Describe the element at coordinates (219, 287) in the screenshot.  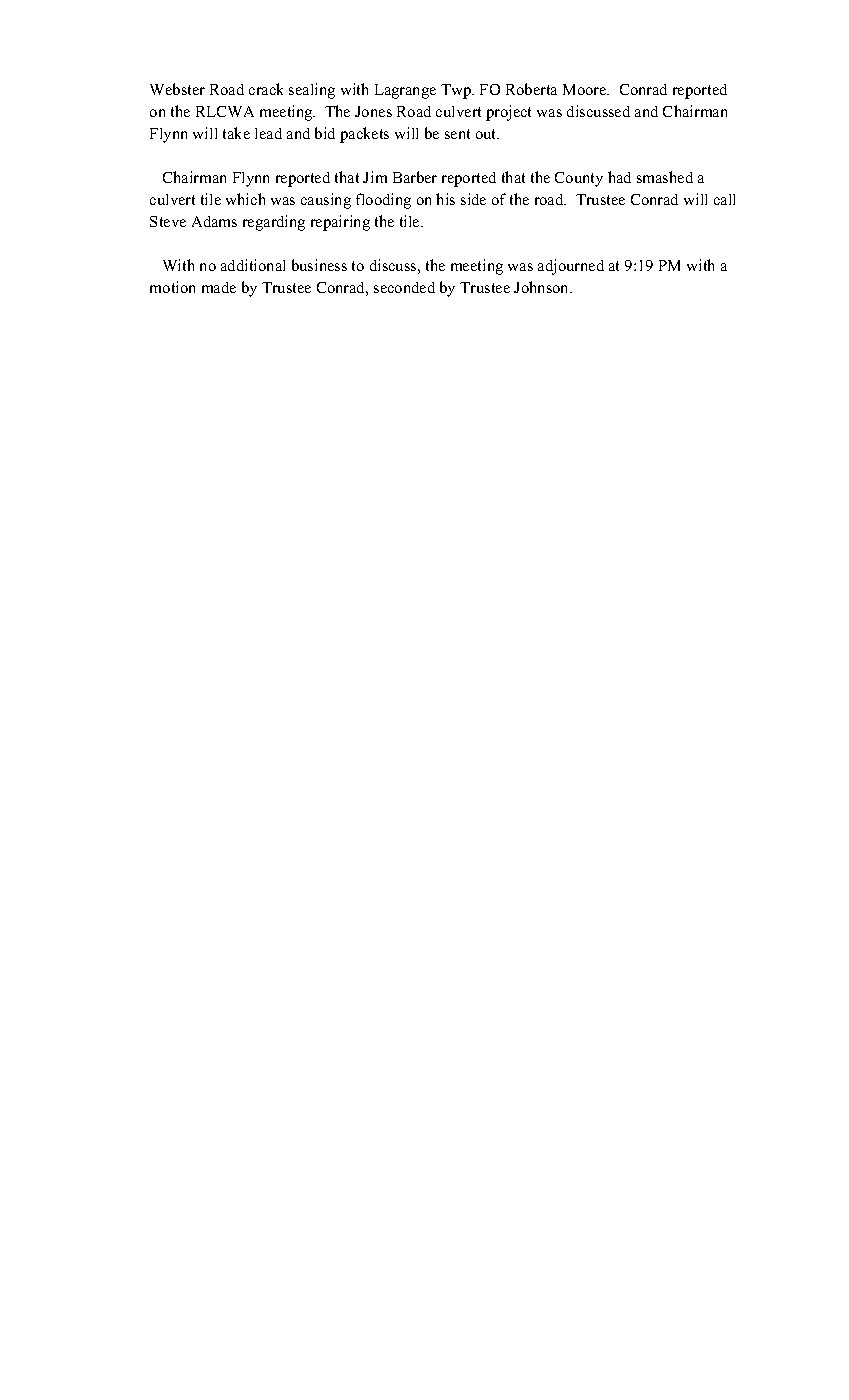
I see `made` at that location.
